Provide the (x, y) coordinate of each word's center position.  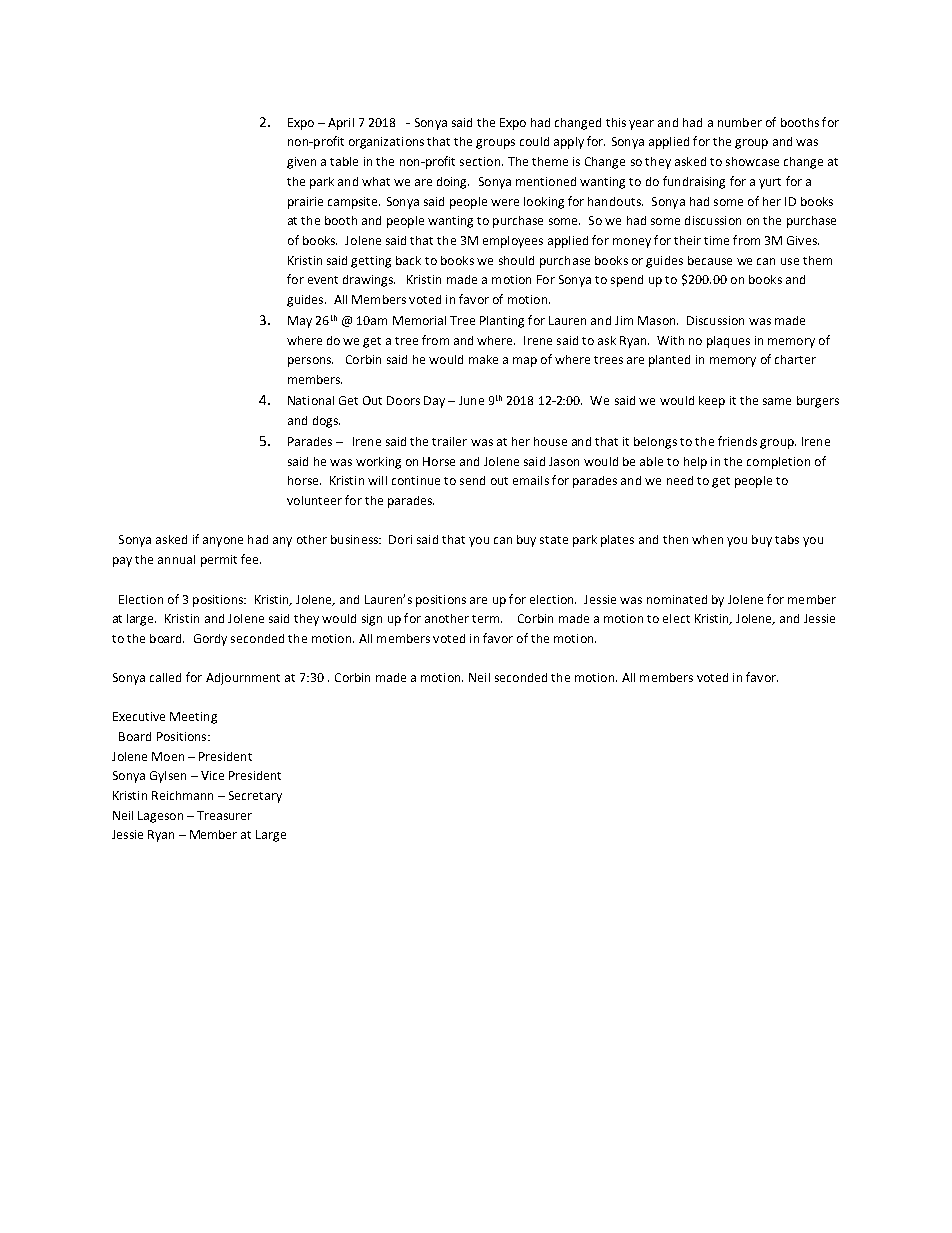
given (301, 163)
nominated (677, 599)
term (487, 619)
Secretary (255, 797)
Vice (212, 775)
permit (219, 561)
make (483, 359)
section (481, 161)
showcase (752, 161)
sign (372, 620)
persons (310, 362)
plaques (728, 342)
